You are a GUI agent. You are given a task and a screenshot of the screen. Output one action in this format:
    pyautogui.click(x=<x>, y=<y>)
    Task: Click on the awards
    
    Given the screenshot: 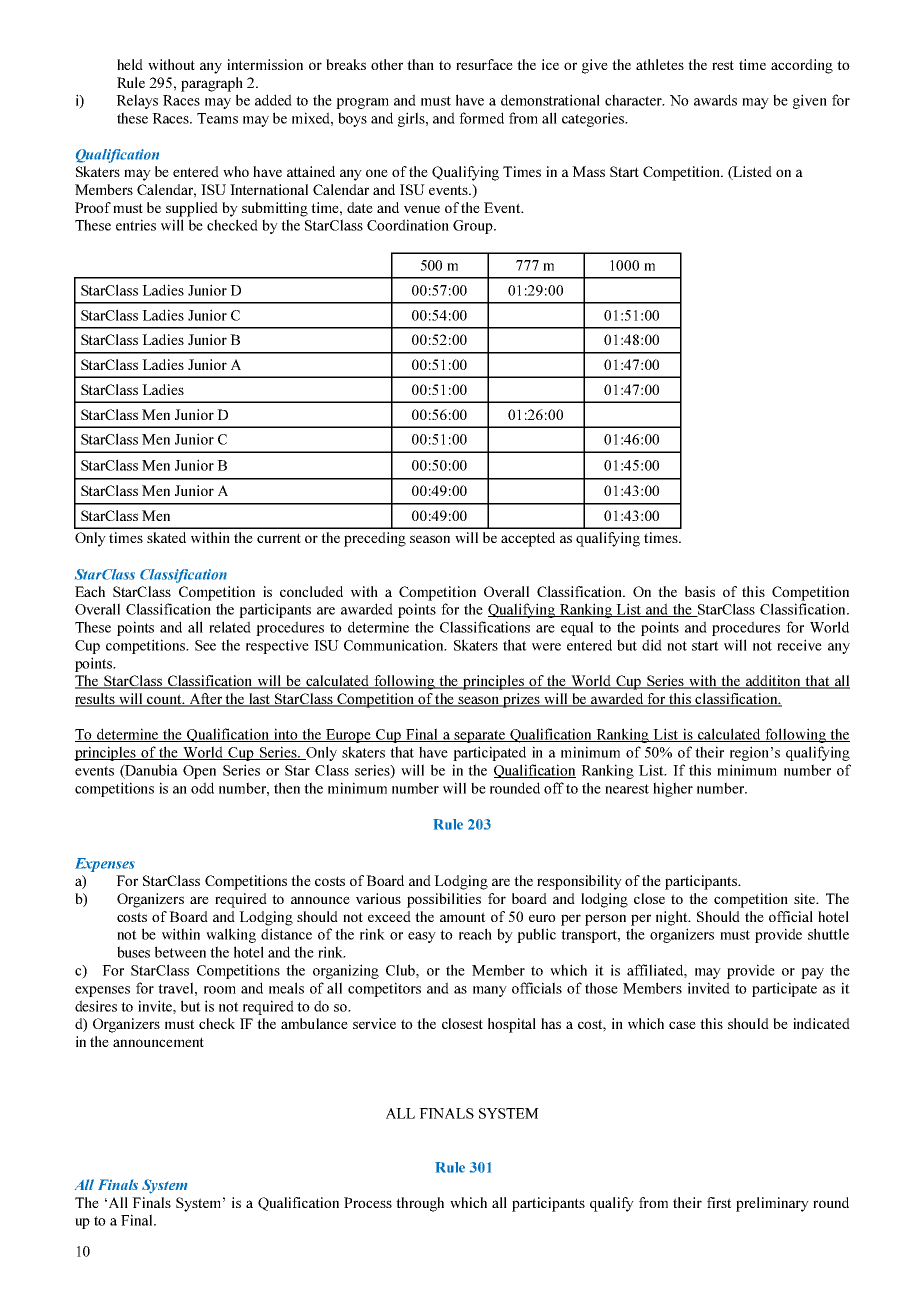 What is the action you would take?
    pyautogui.click(x=715, y=100)
